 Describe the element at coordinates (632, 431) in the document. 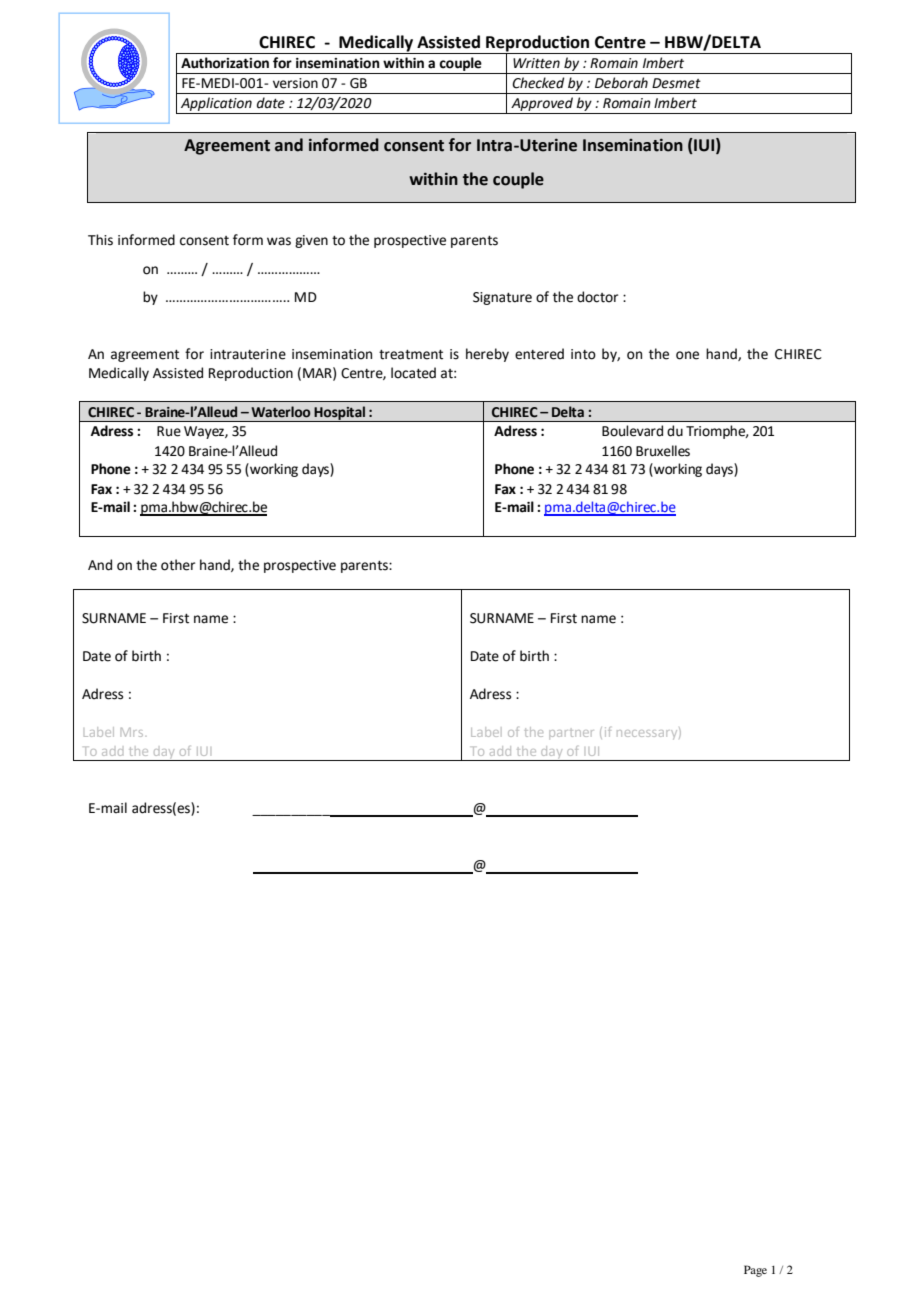

I see `Boulevard` at that location.
